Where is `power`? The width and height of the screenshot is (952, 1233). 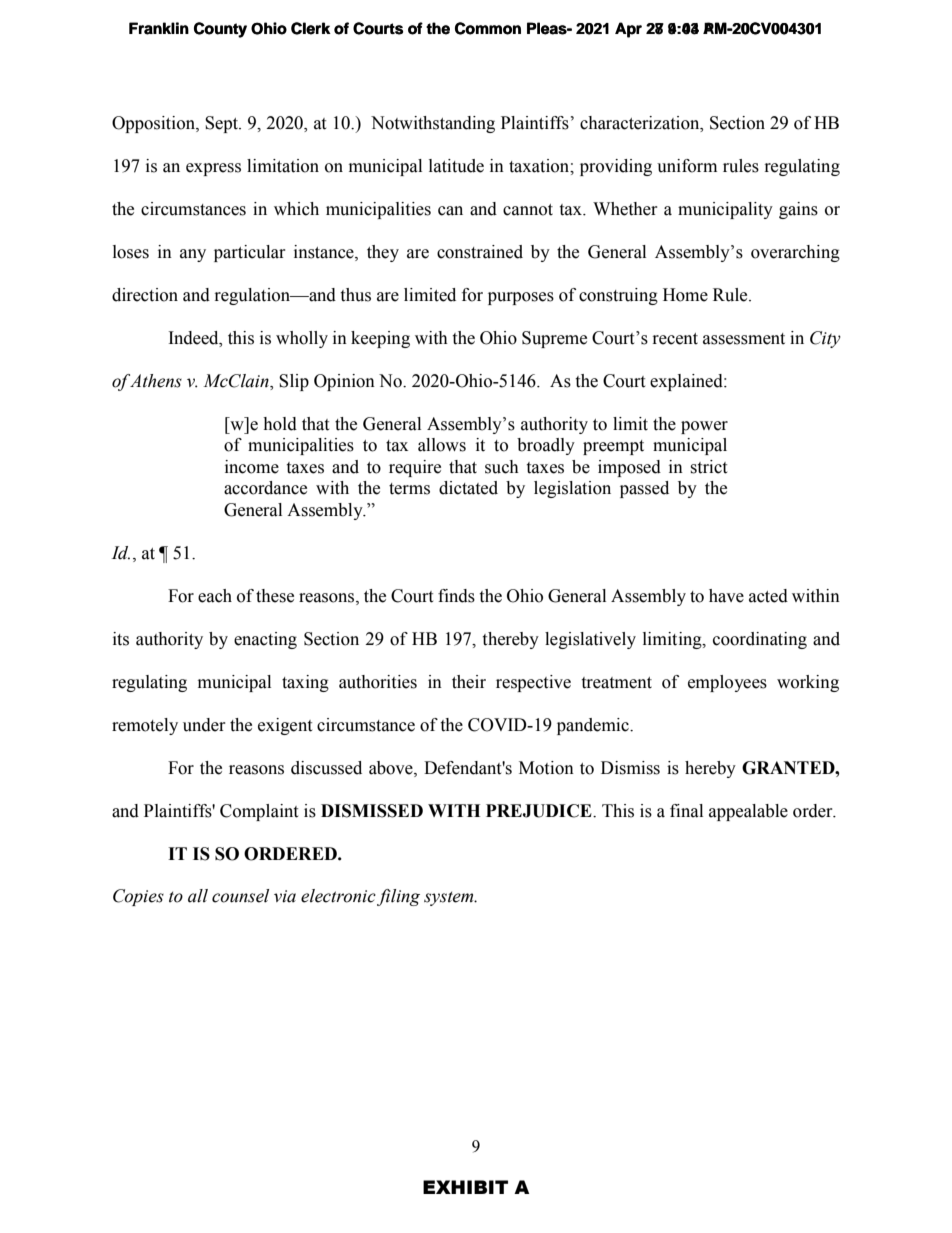 power is located at coordinates (704, 427).
